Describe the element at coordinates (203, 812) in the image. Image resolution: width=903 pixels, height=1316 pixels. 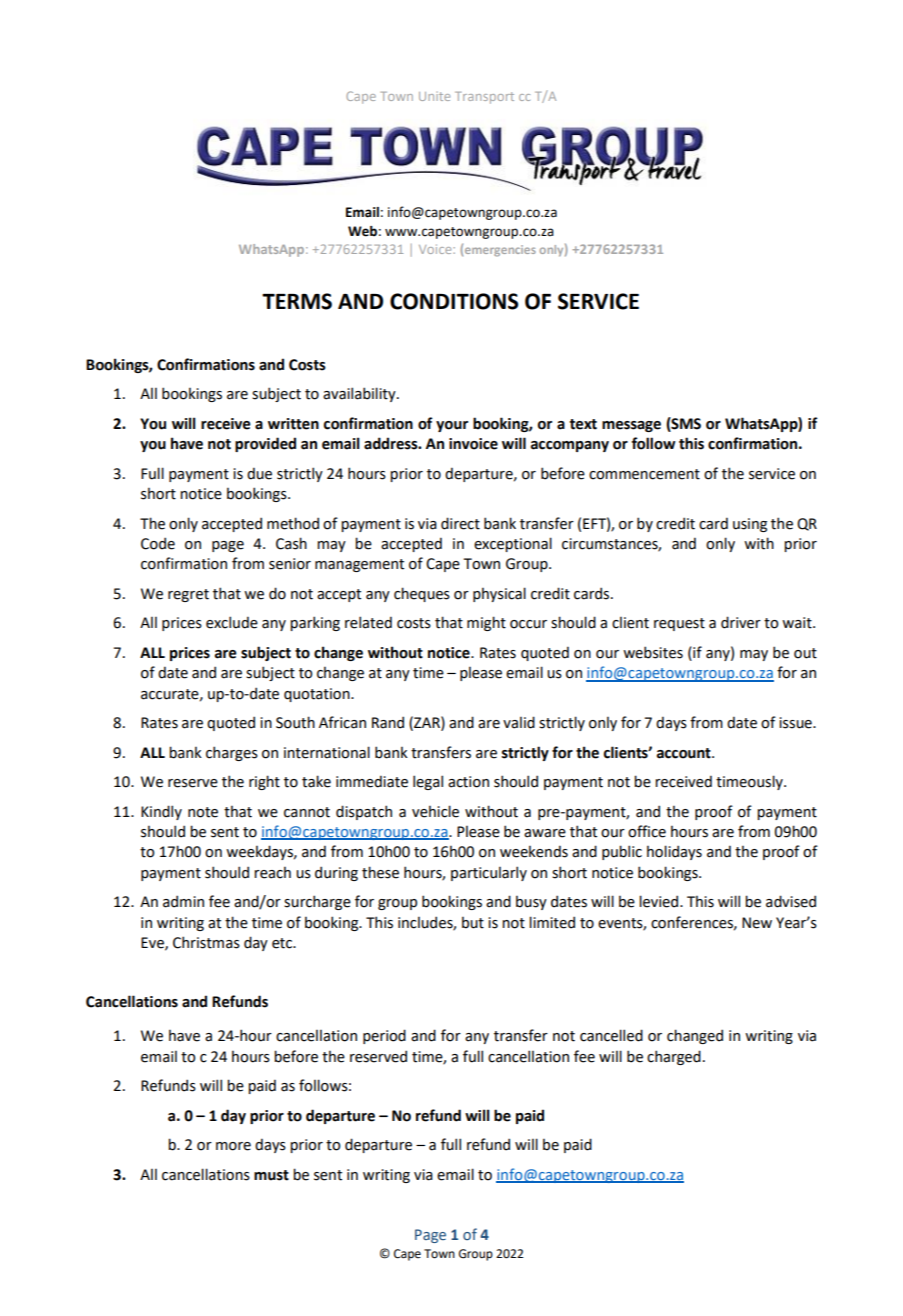
I see `note` at that location.
